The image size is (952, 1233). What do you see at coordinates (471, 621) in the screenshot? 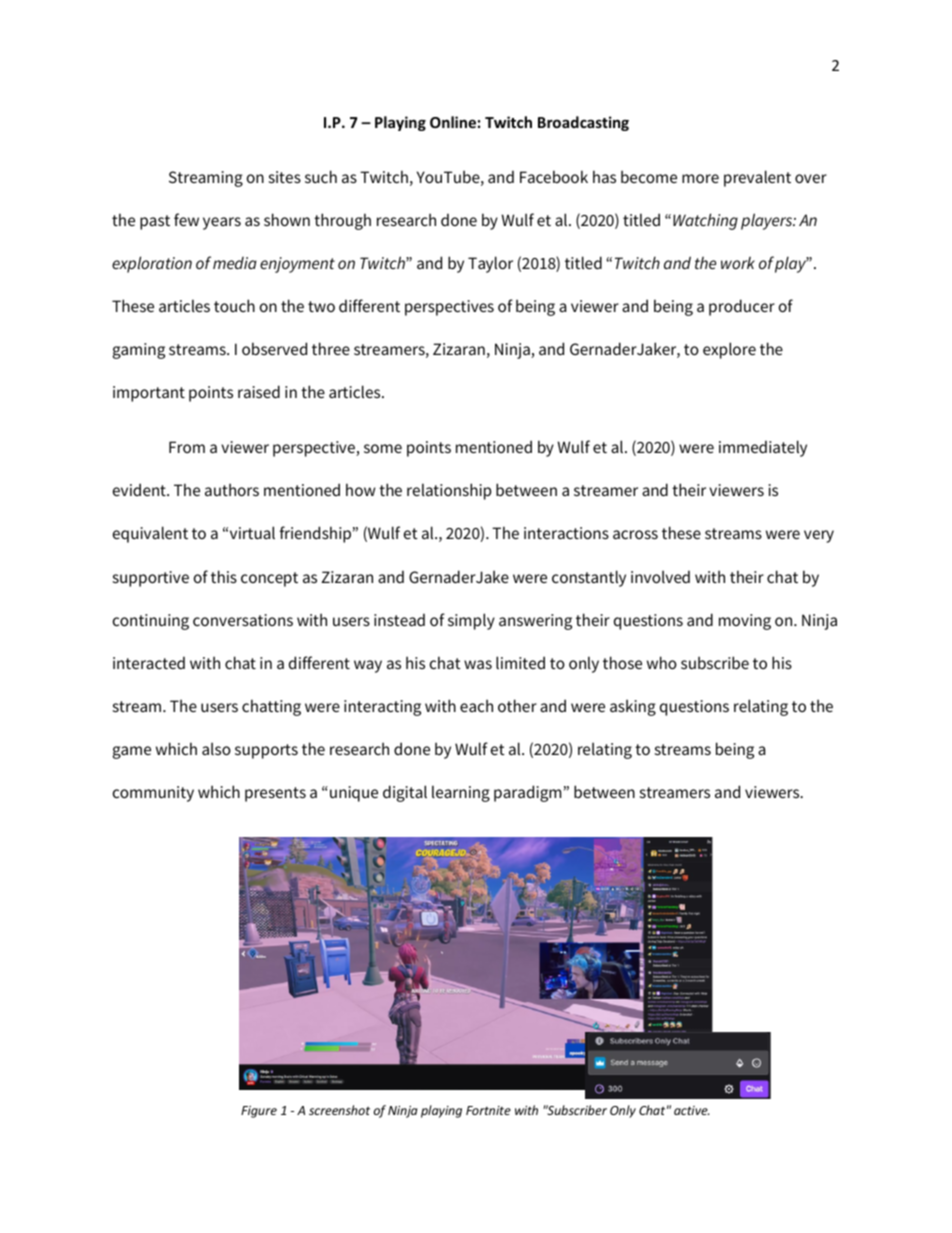
I see `simply` at bounding box center [471, 621].
